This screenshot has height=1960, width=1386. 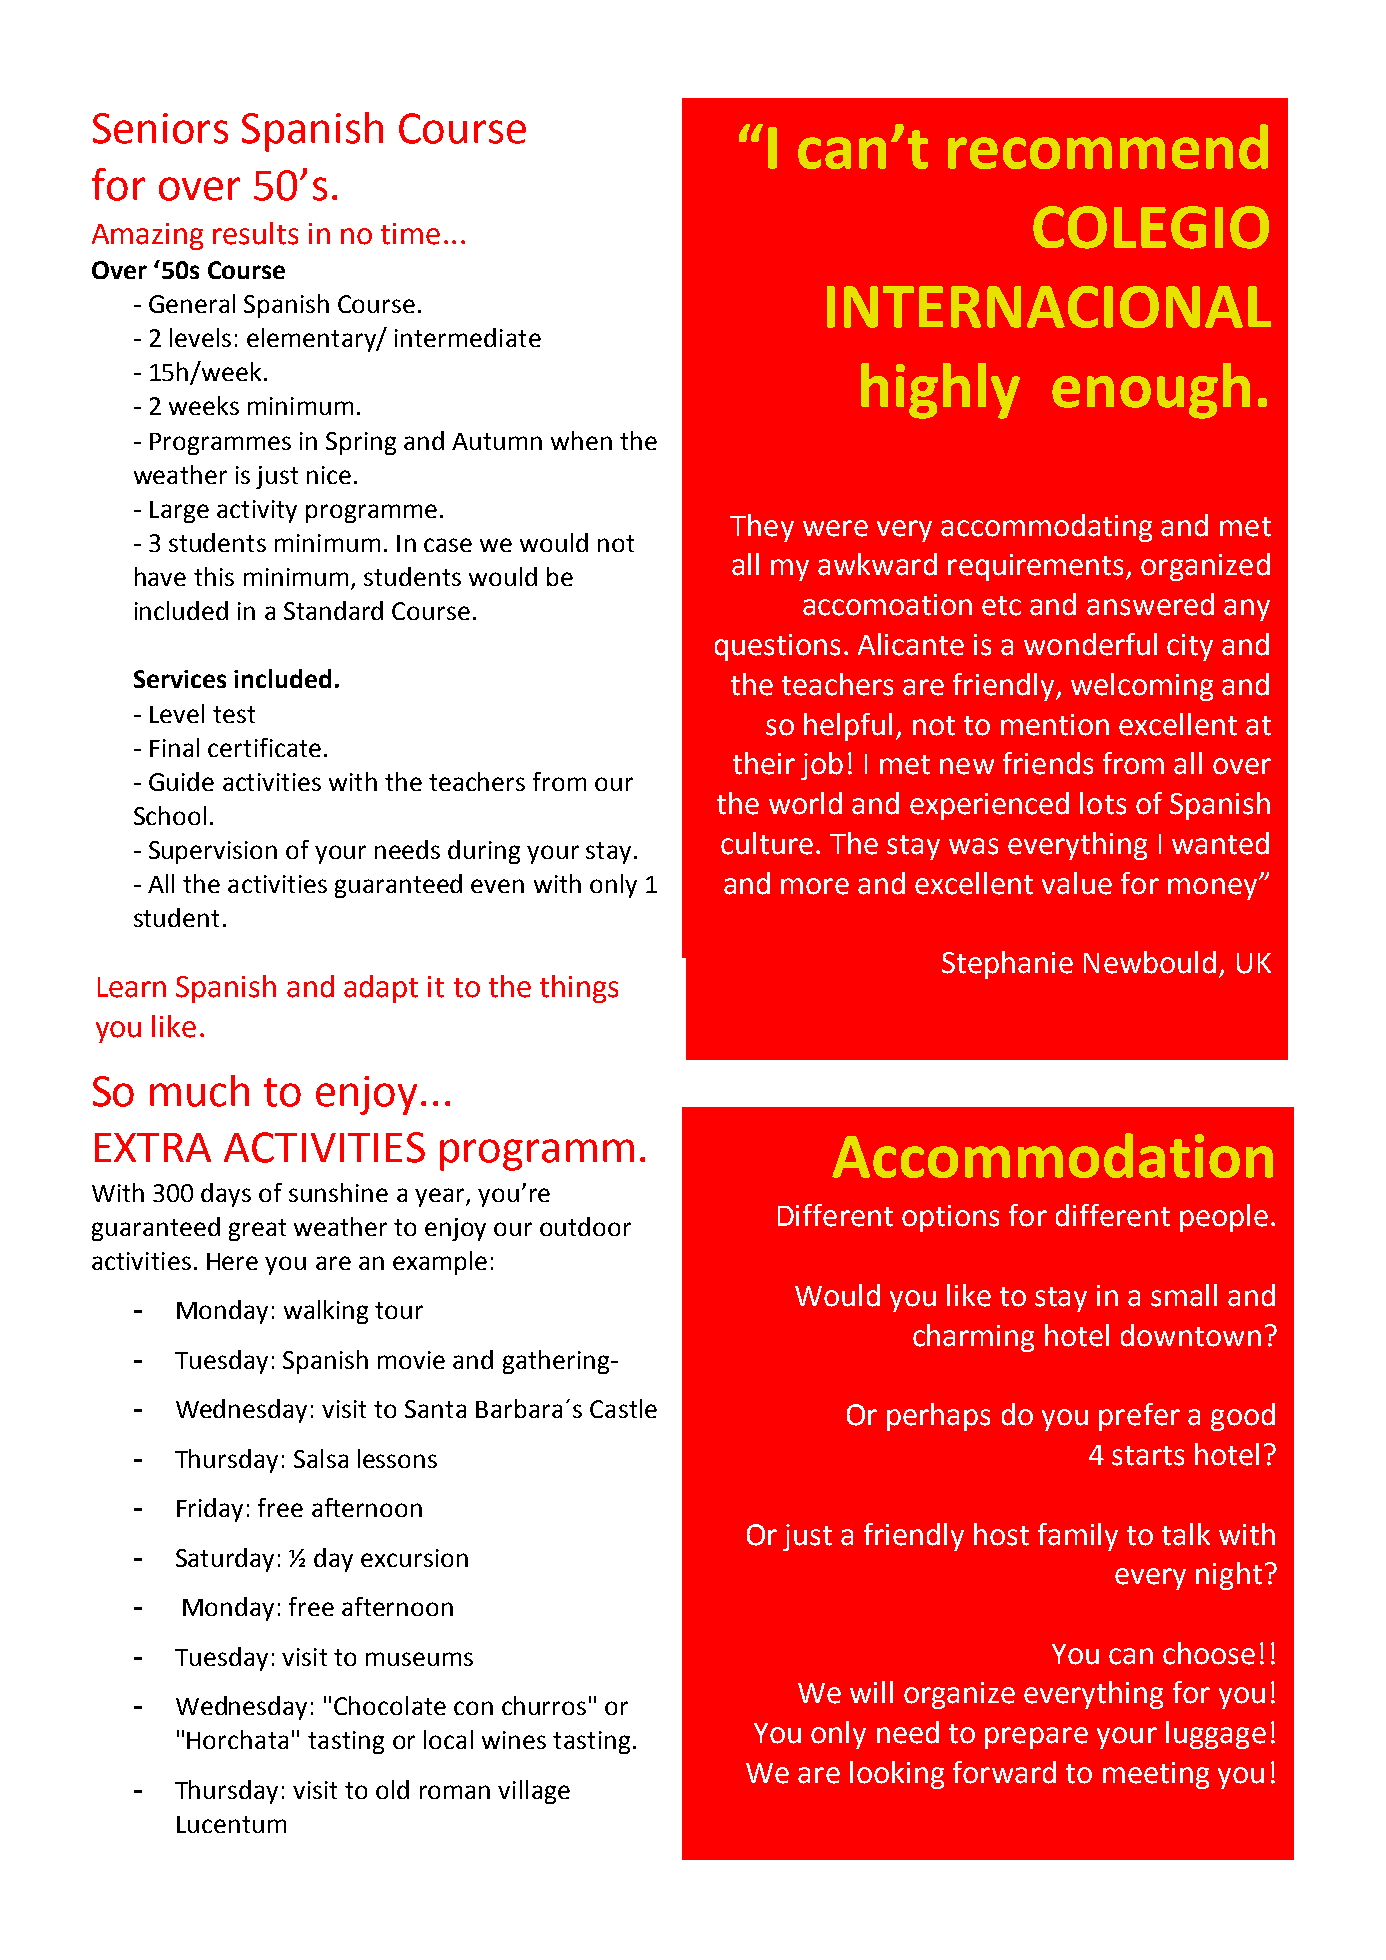 I want to click on test, so click(x=234, y=714).
